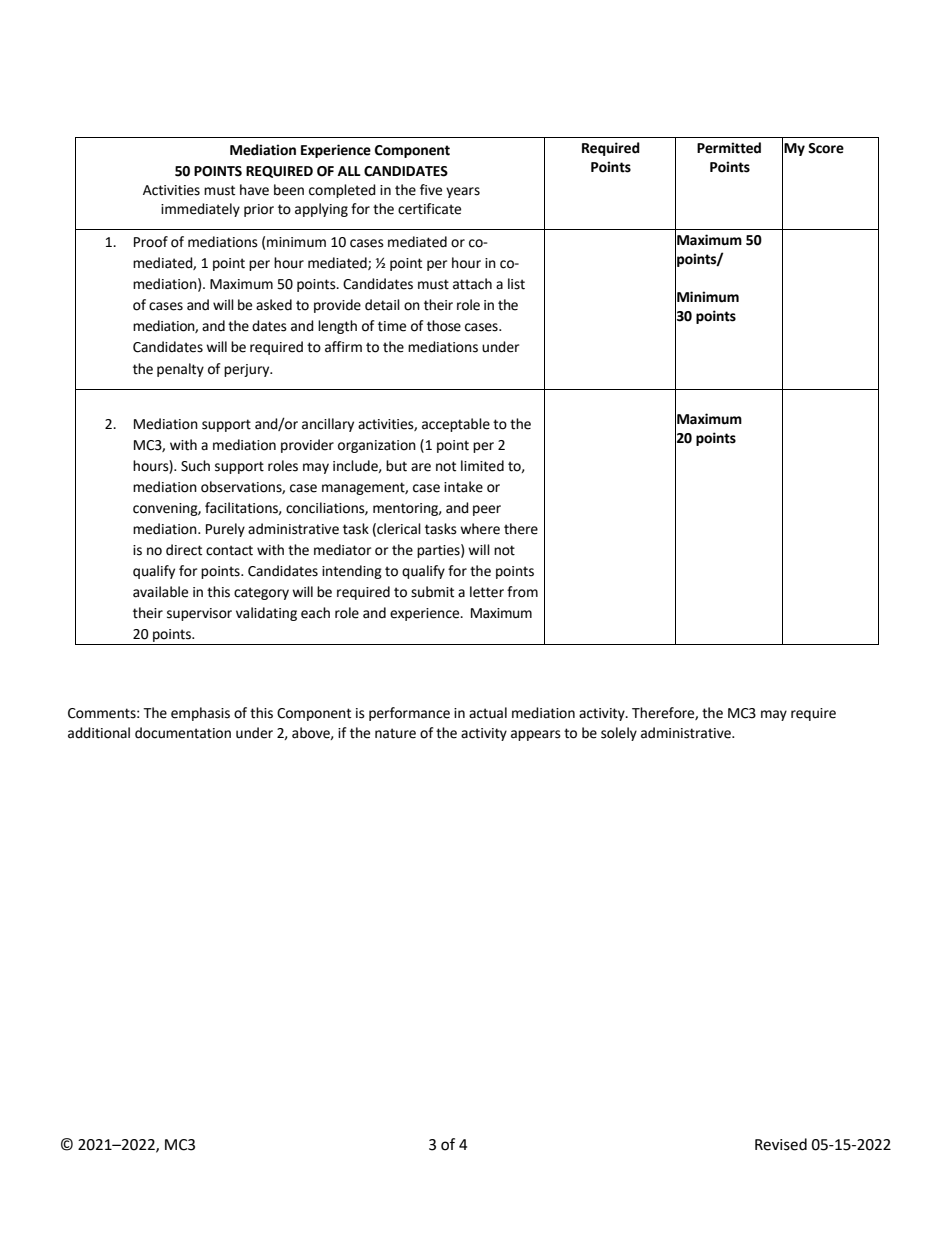  I want to click on additional, so click(99, 733).
